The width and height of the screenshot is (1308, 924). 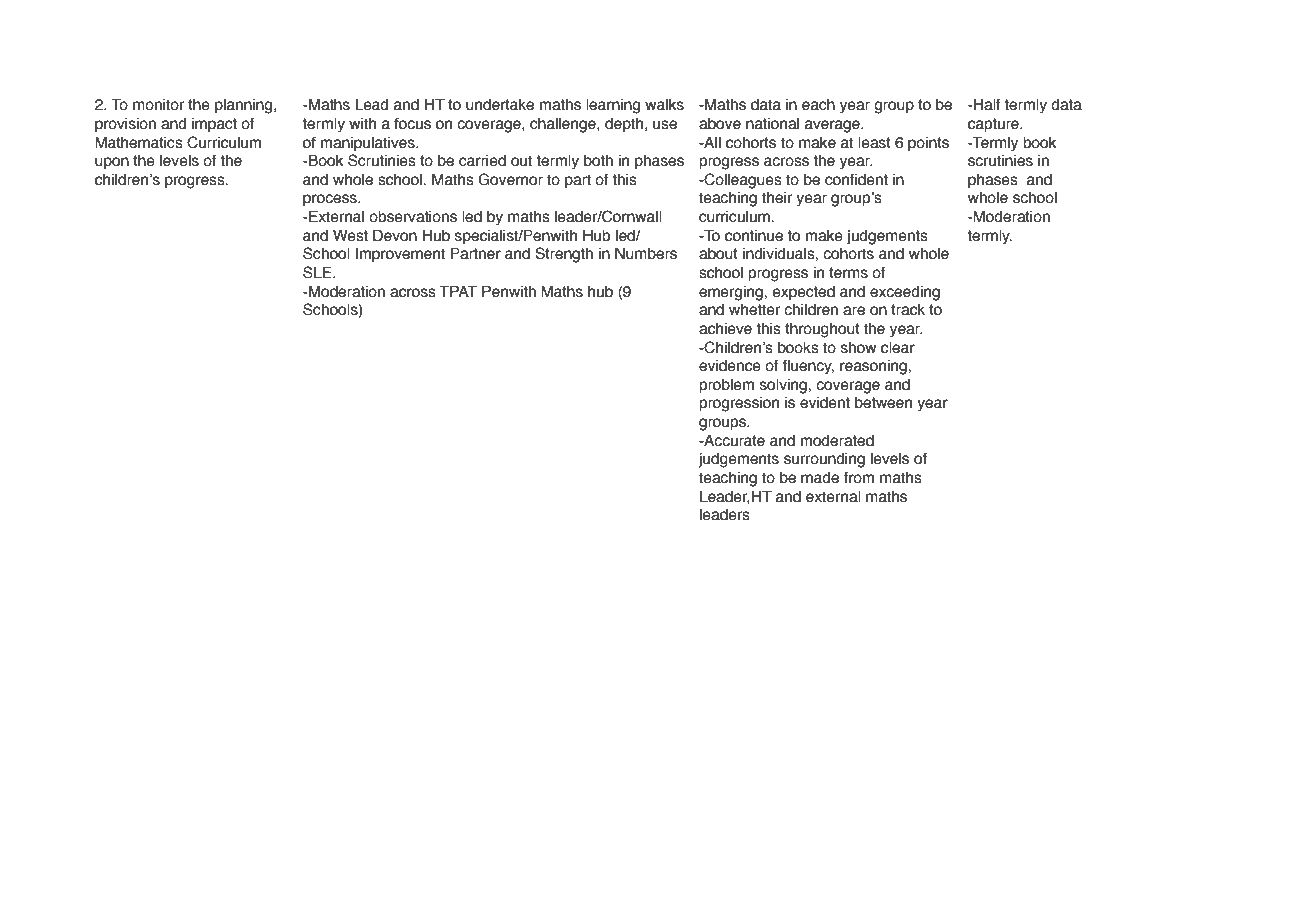 I want to click on average, so click(x=833, y=126).
